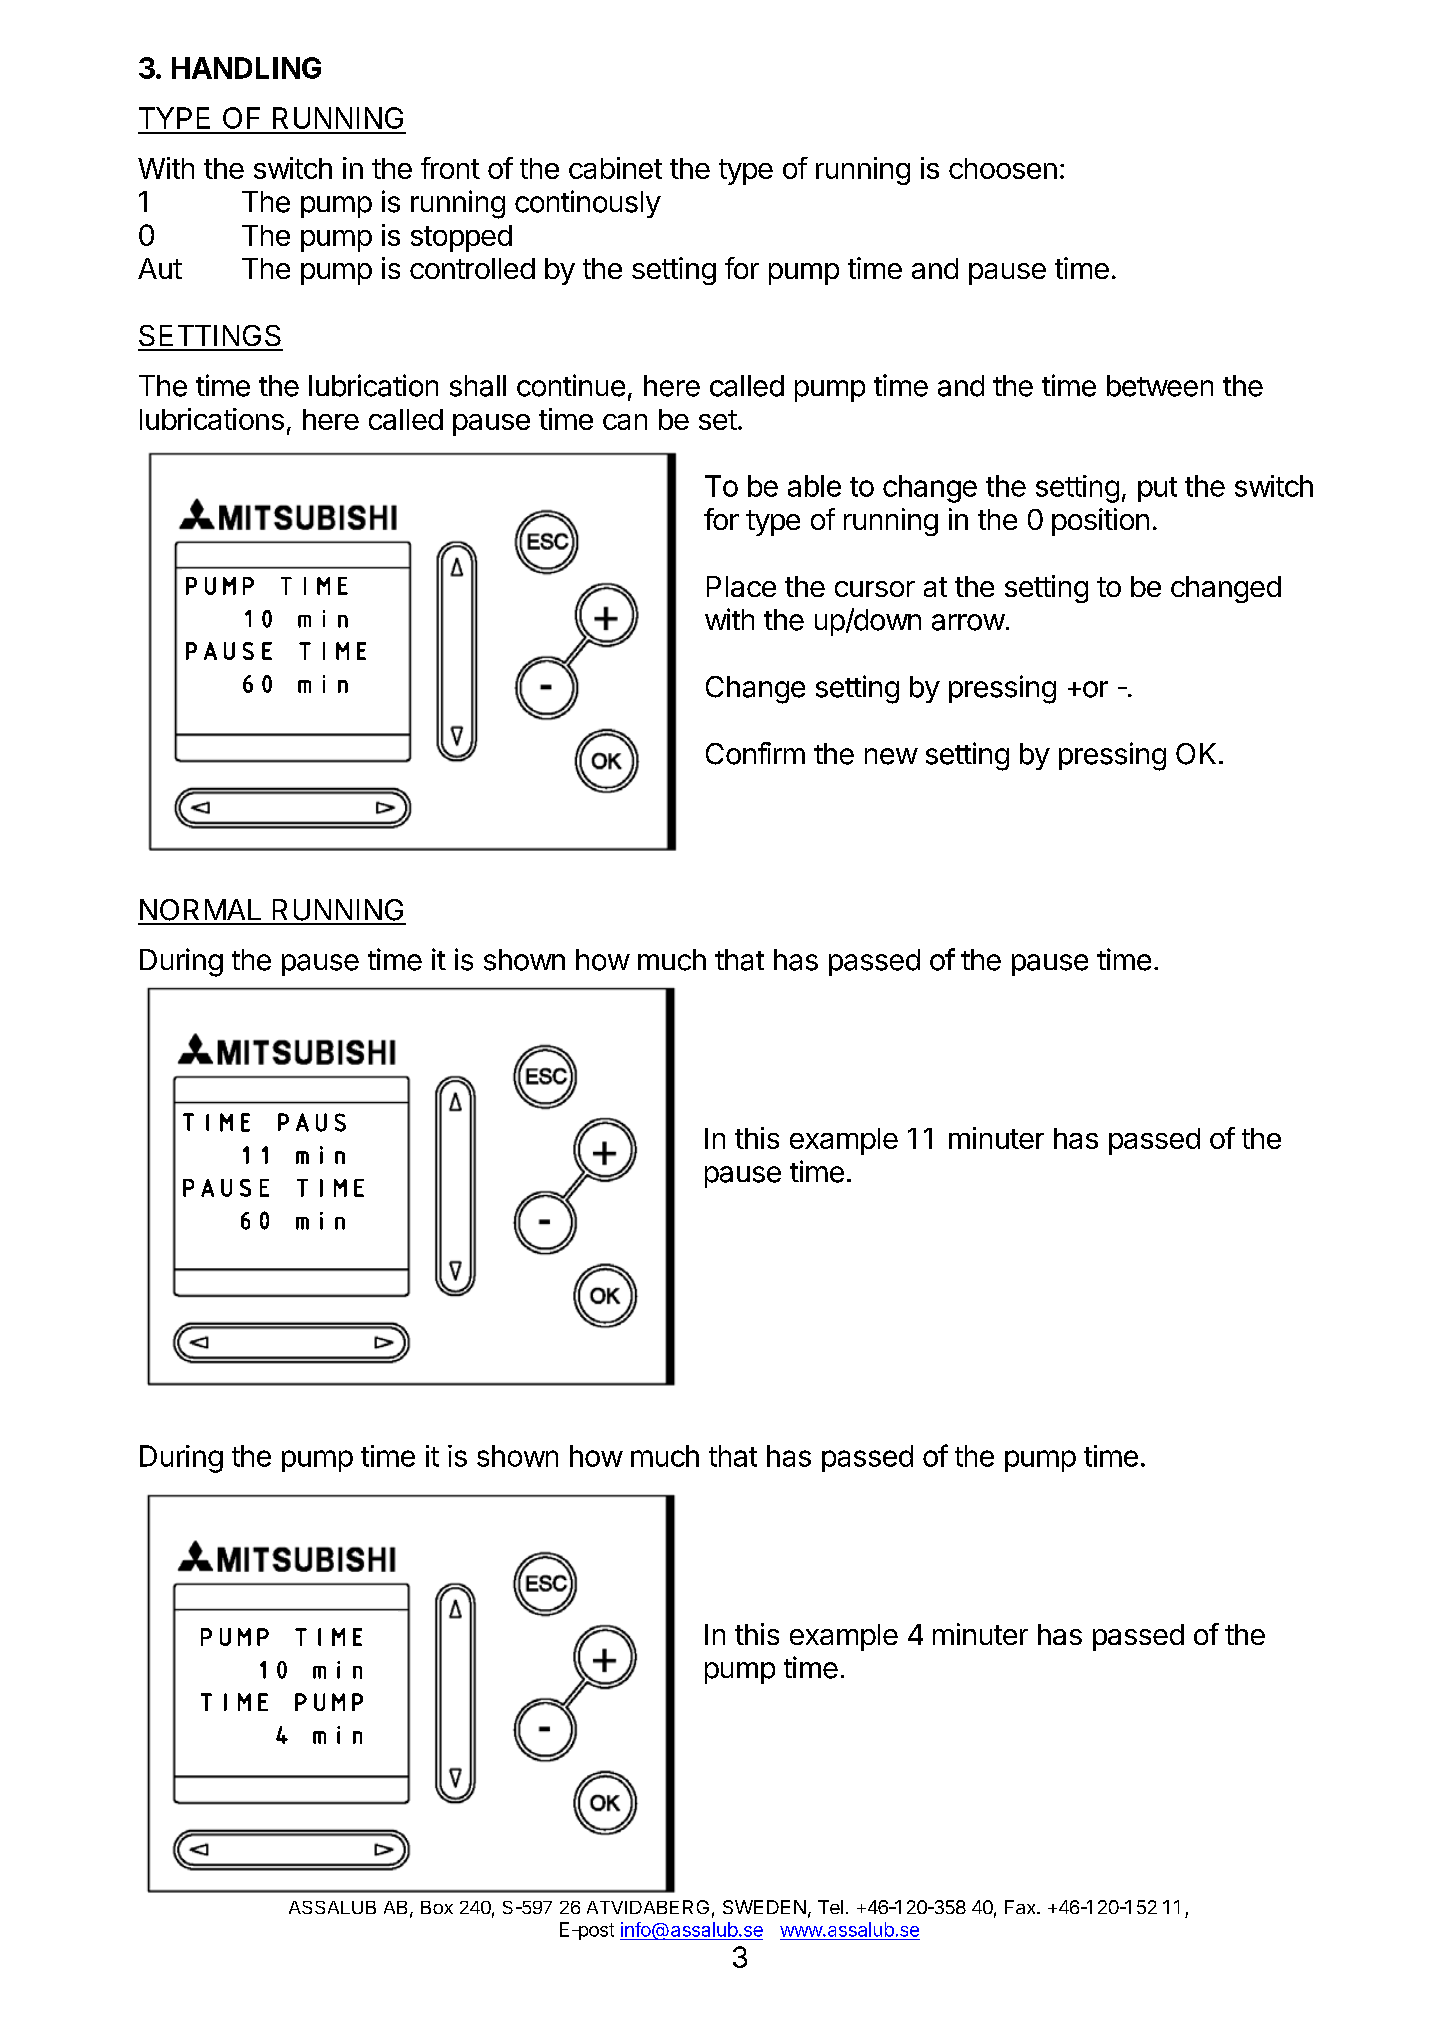 The height and width of the screenshot is (2041, 1443). What do you see at coordinates (755, 753) in the screenshot?
I see `Confirm` at bounding box center [755, 753].
